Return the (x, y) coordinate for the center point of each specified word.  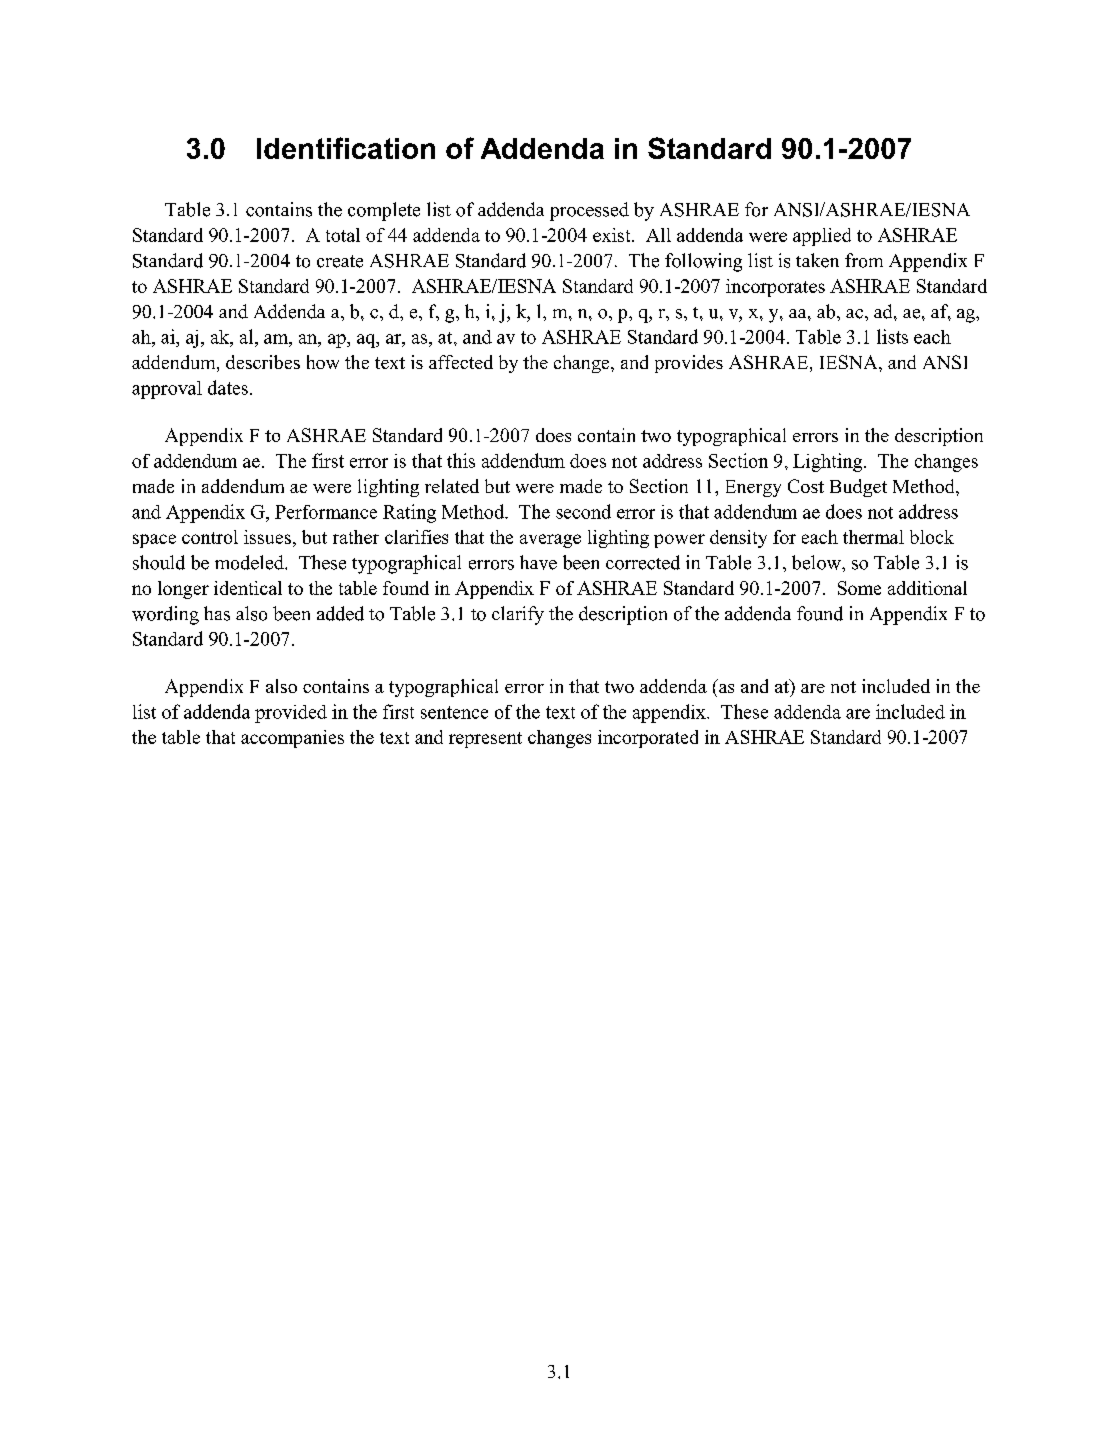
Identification (346, 148)
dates (228, 387)
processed (589, 211)
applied (822, 237)
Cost (806, 486)
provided (291, 714)
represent (485, 740)
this (461, 460)
